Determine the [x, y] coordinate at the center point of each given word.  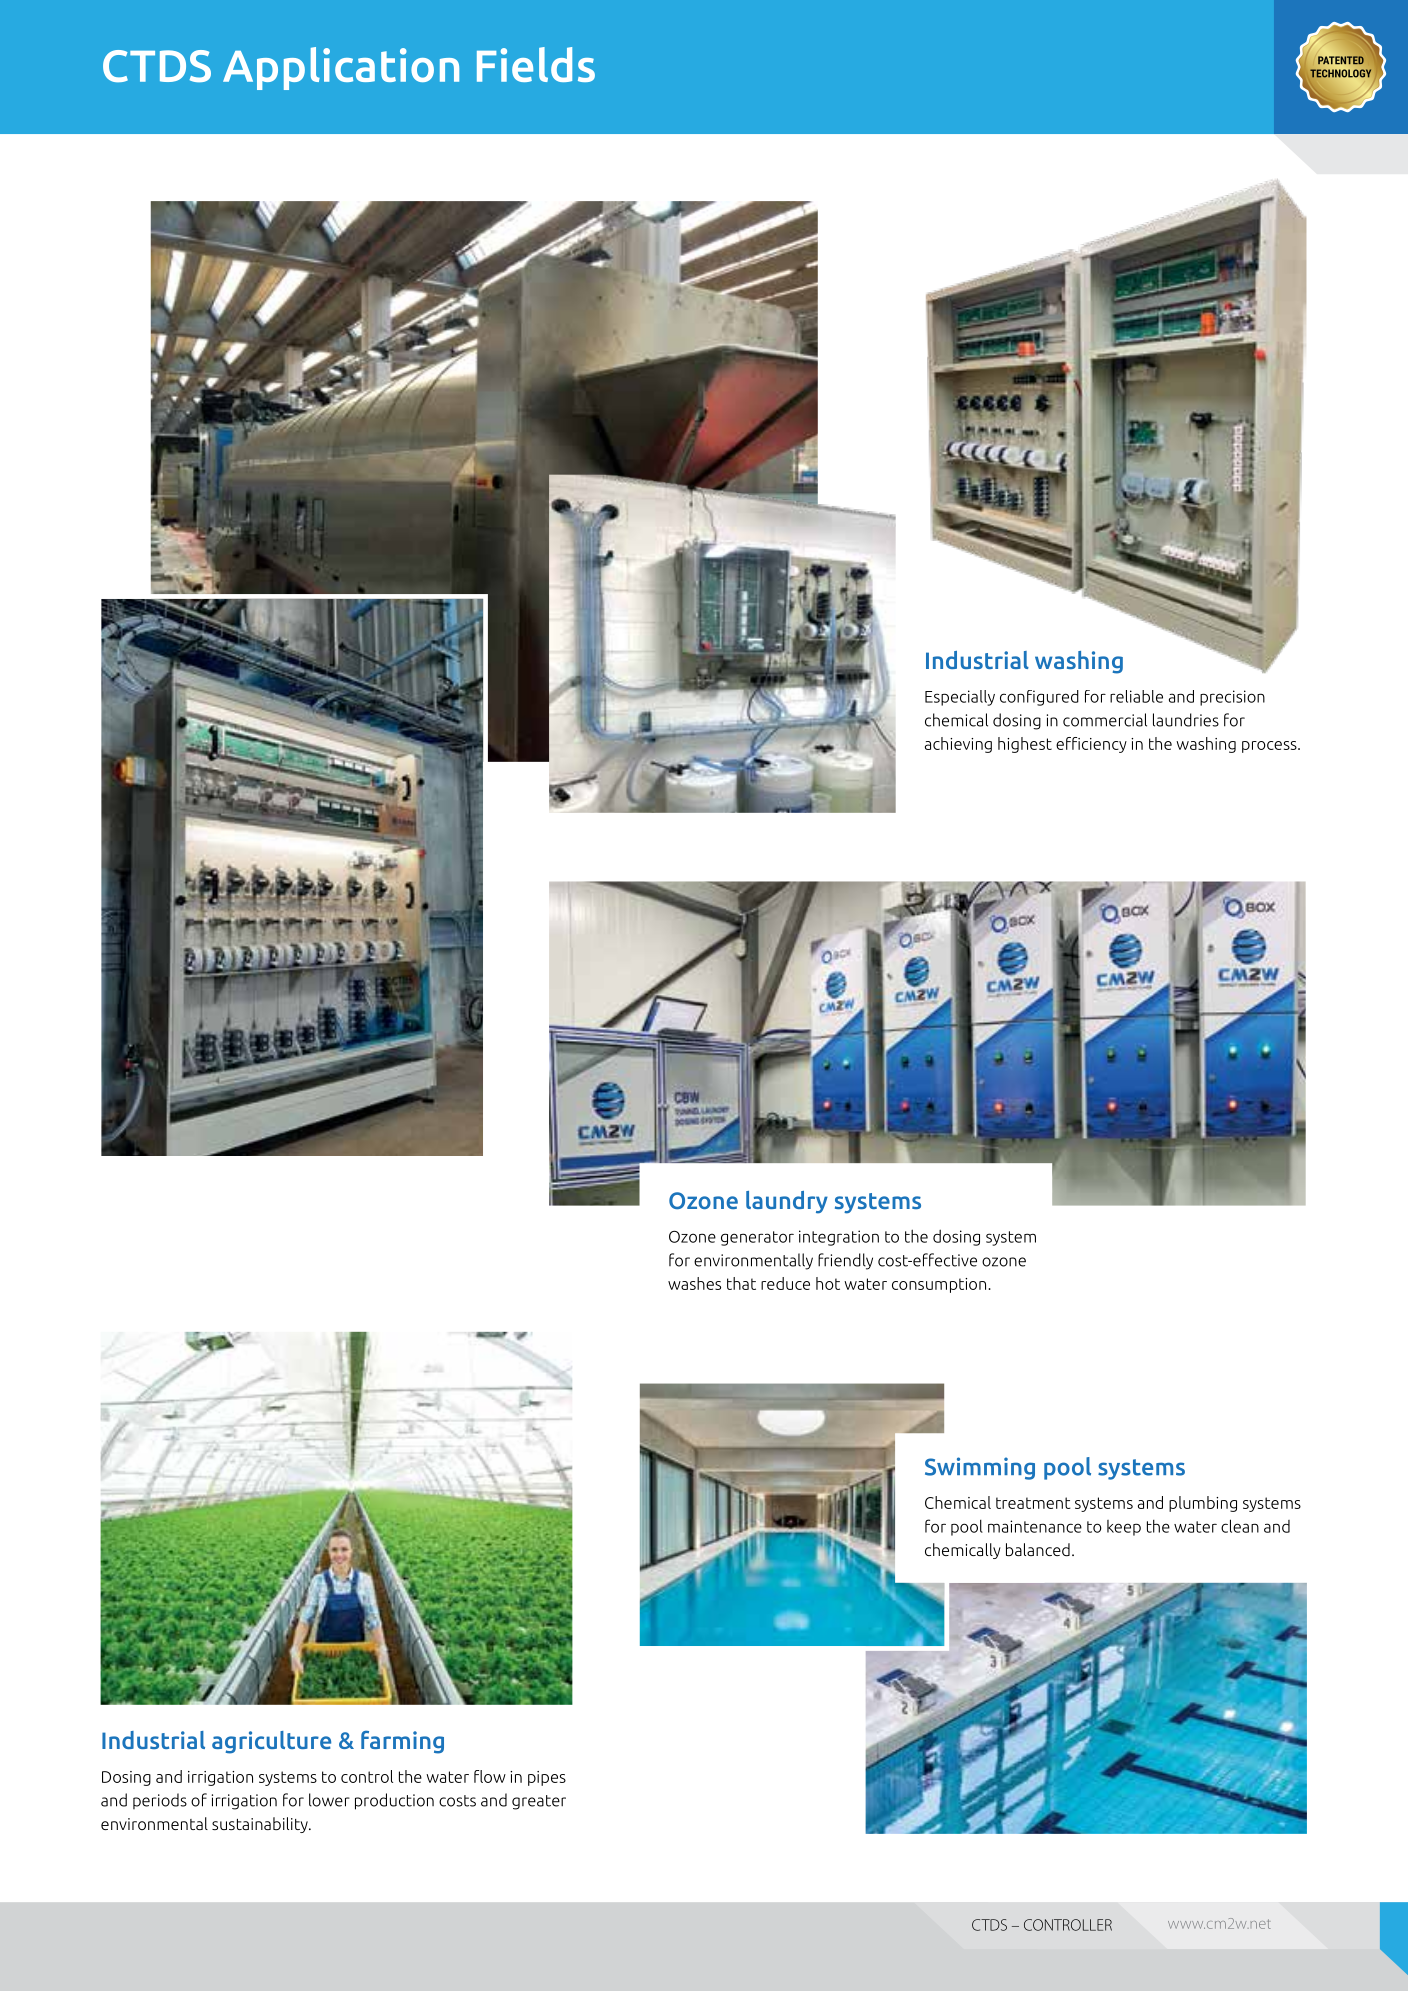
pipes [547, 1778]
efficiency [1091, 745]
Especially [960, 698]
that [741, 1283]
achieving [958, 745]
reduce [785, 1283]
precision [1232, 698]
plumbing [1203, 1504]
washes [694, 1283]
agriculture [271, 1742]
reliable [1136, 696]
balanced [1038, 1550]
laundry [787, 1202]
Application [341, 68]
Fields [536, 64]
